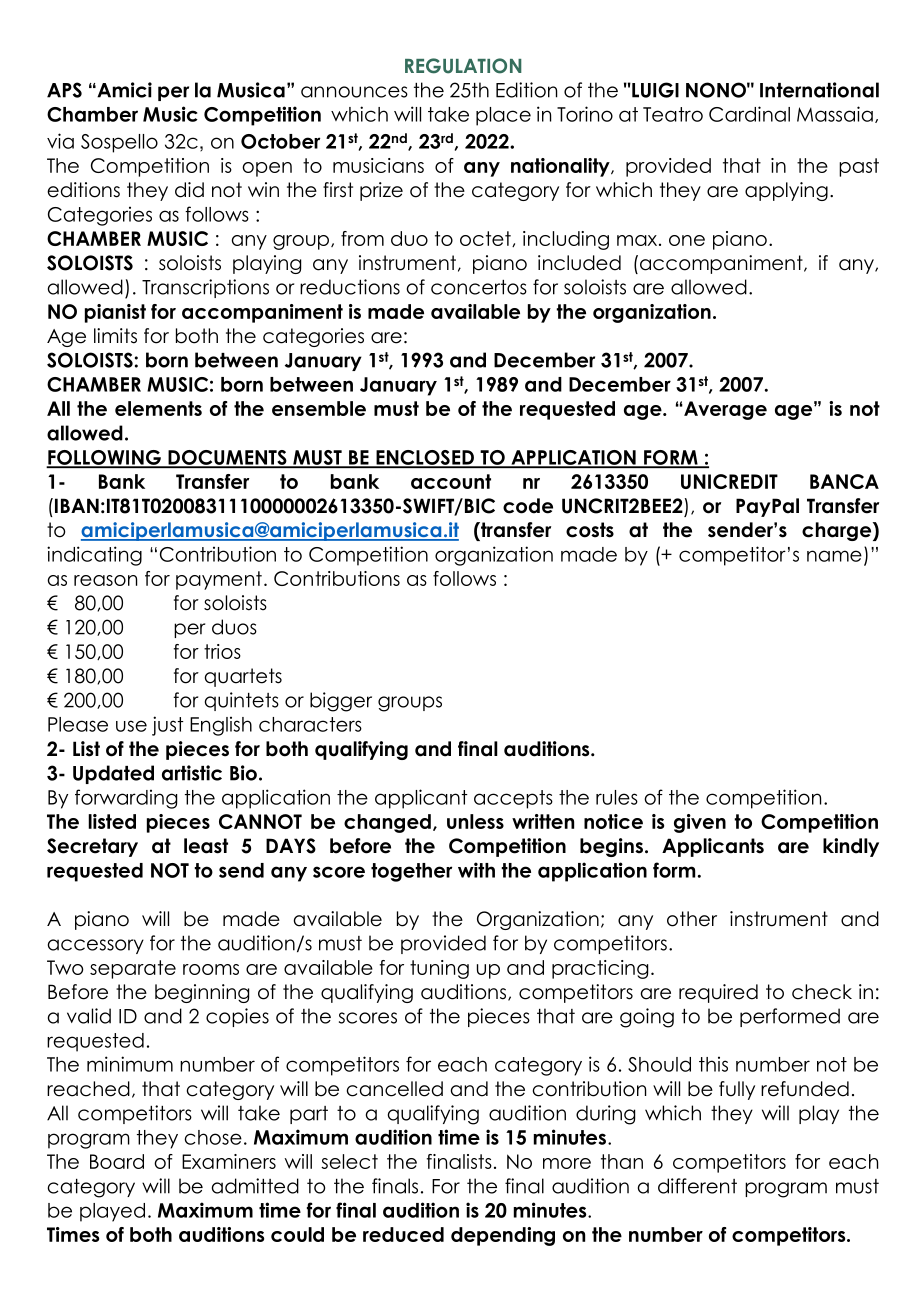  Describe the element at coordinates (834, 556) in the screenshot. I see `name` at that location.
